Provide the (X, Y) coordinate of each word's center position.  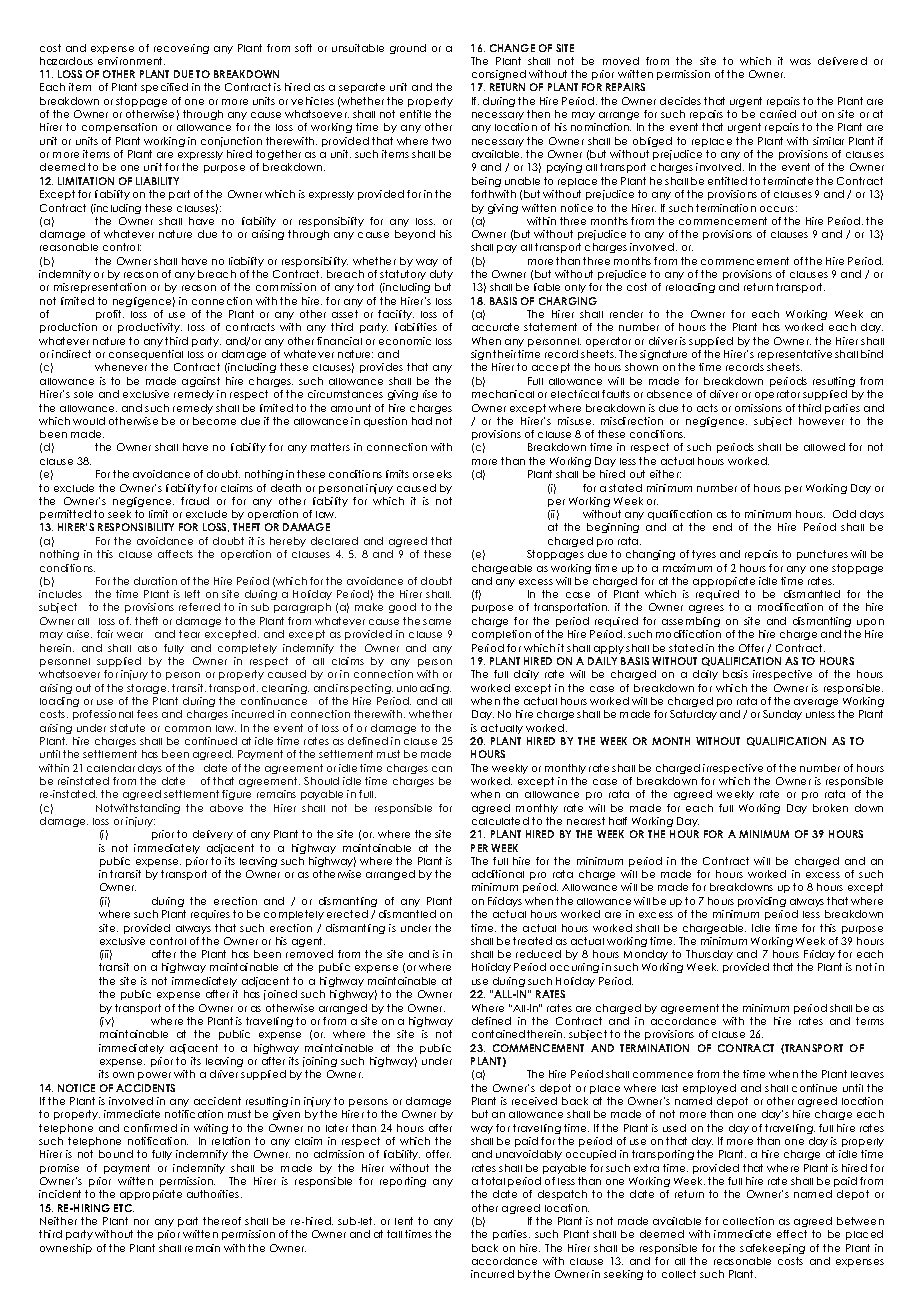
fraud (195, 501)
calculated (500, 821)
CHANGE (512, 48)
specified (164, 88)
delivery (213, 835)
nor (141, 1222)
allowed (824, 447)
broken (830, 808)
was (800, 62)
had (422, 421)
